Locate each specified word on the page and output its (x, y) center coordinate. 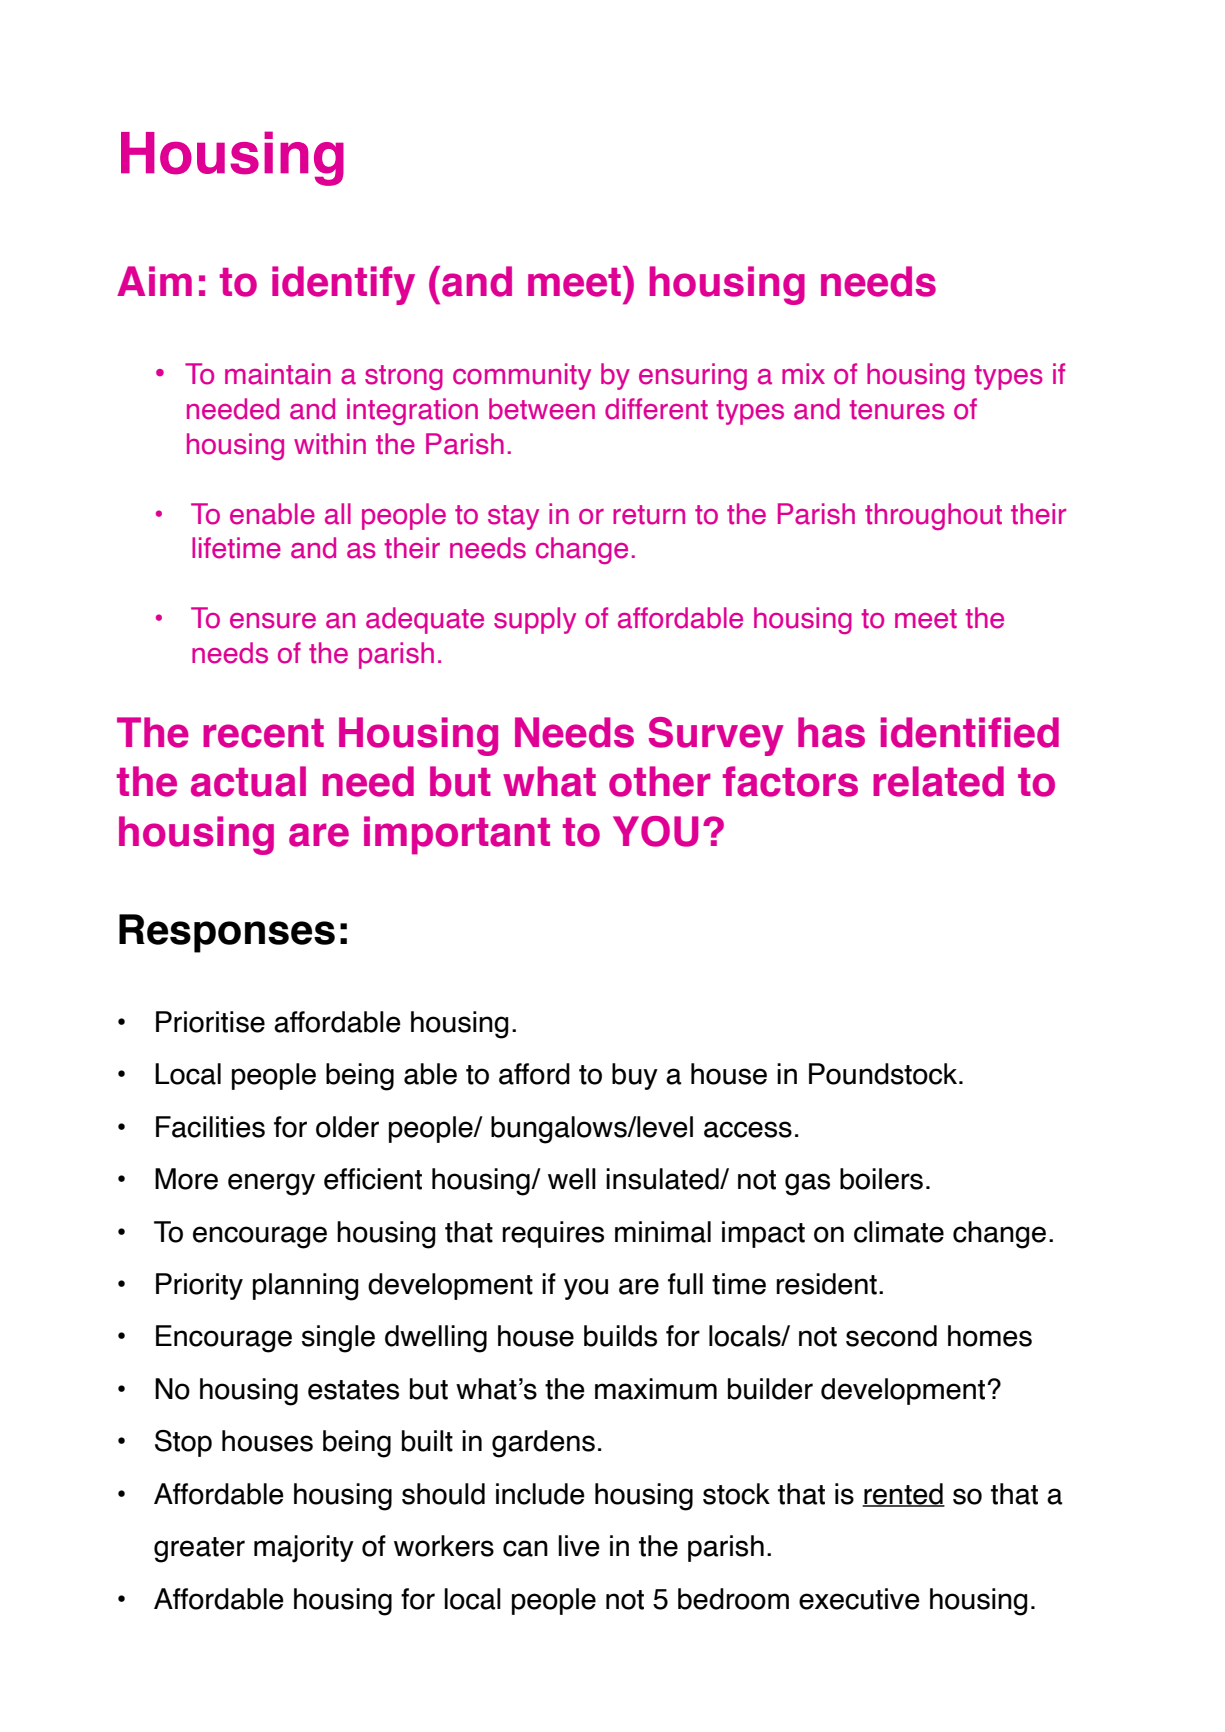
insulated (663, 1179)
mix (803, 373)
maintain (278, 374)
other (660, 781)
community (522, 376)
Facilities (210, 1127)
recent (263, 733)
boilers (881, 1179)
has (831, 732)
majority (304, 1549)
